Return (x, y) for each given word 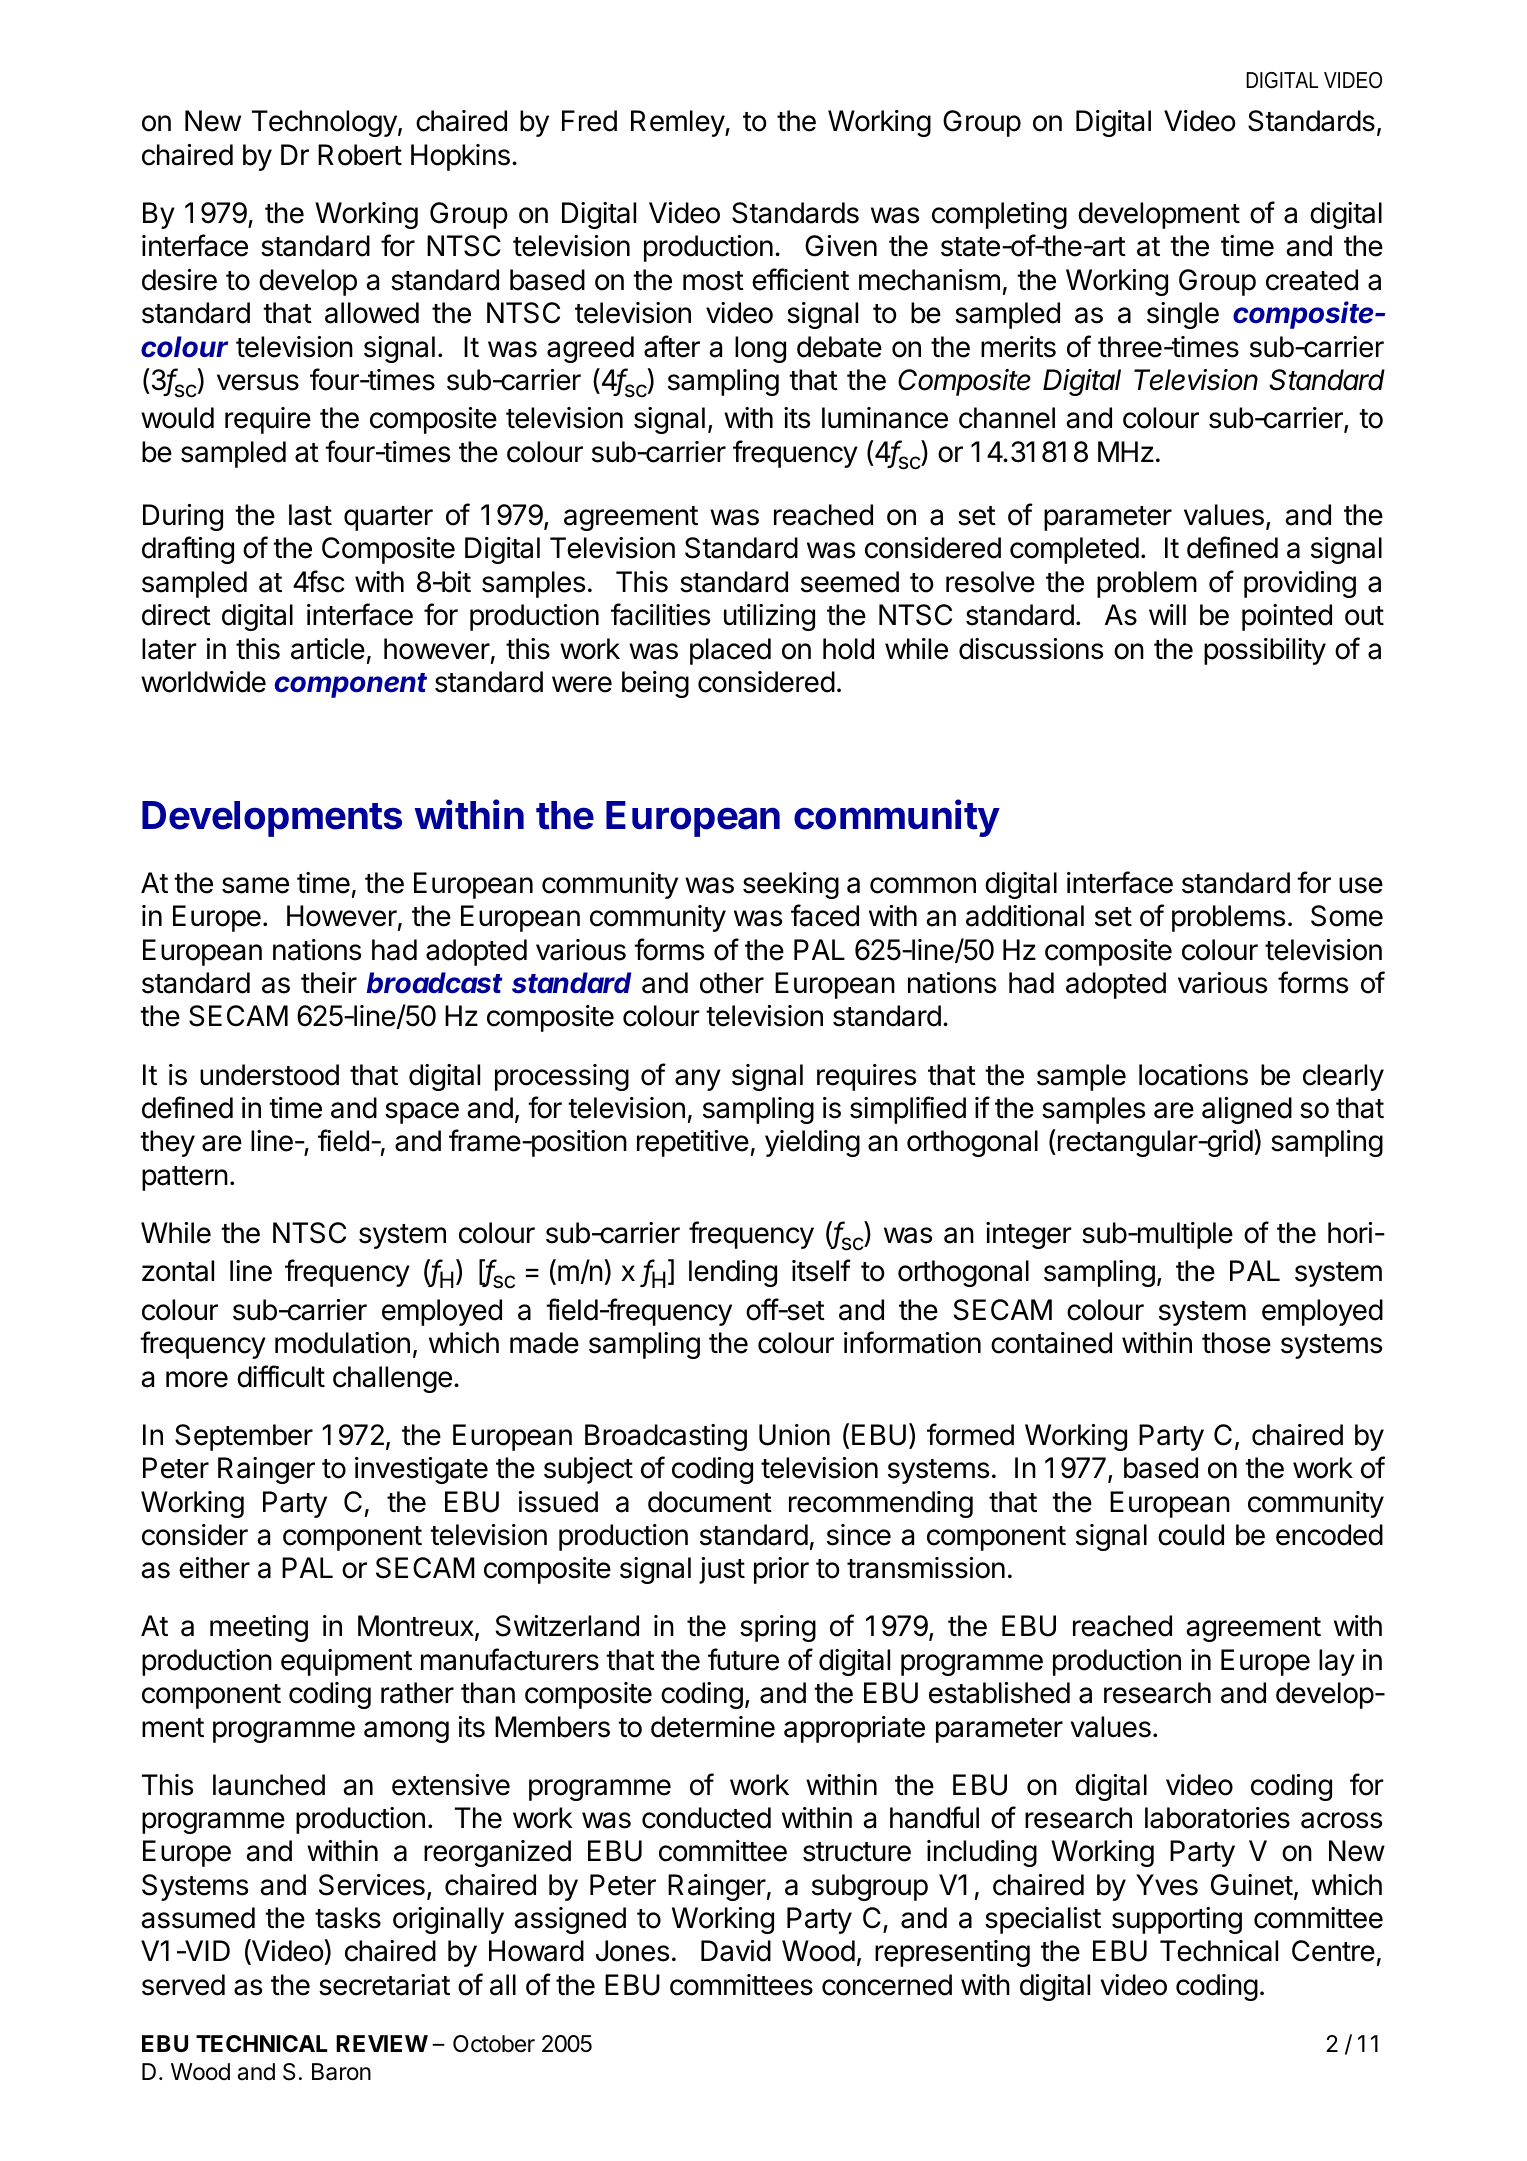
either (214, 1568)
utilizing (769, 617)
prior (781, 1570)
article (328, 649)
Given (841, 246)
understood (269, 1075)
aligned (1247, 1110)
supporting (1177, 1920)
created (1312, 280)
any (698, 1080)
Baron (341, 2072)
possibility (1265, 651)
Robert (360, 155)
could (1191, 1535)
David (736, 1951)
